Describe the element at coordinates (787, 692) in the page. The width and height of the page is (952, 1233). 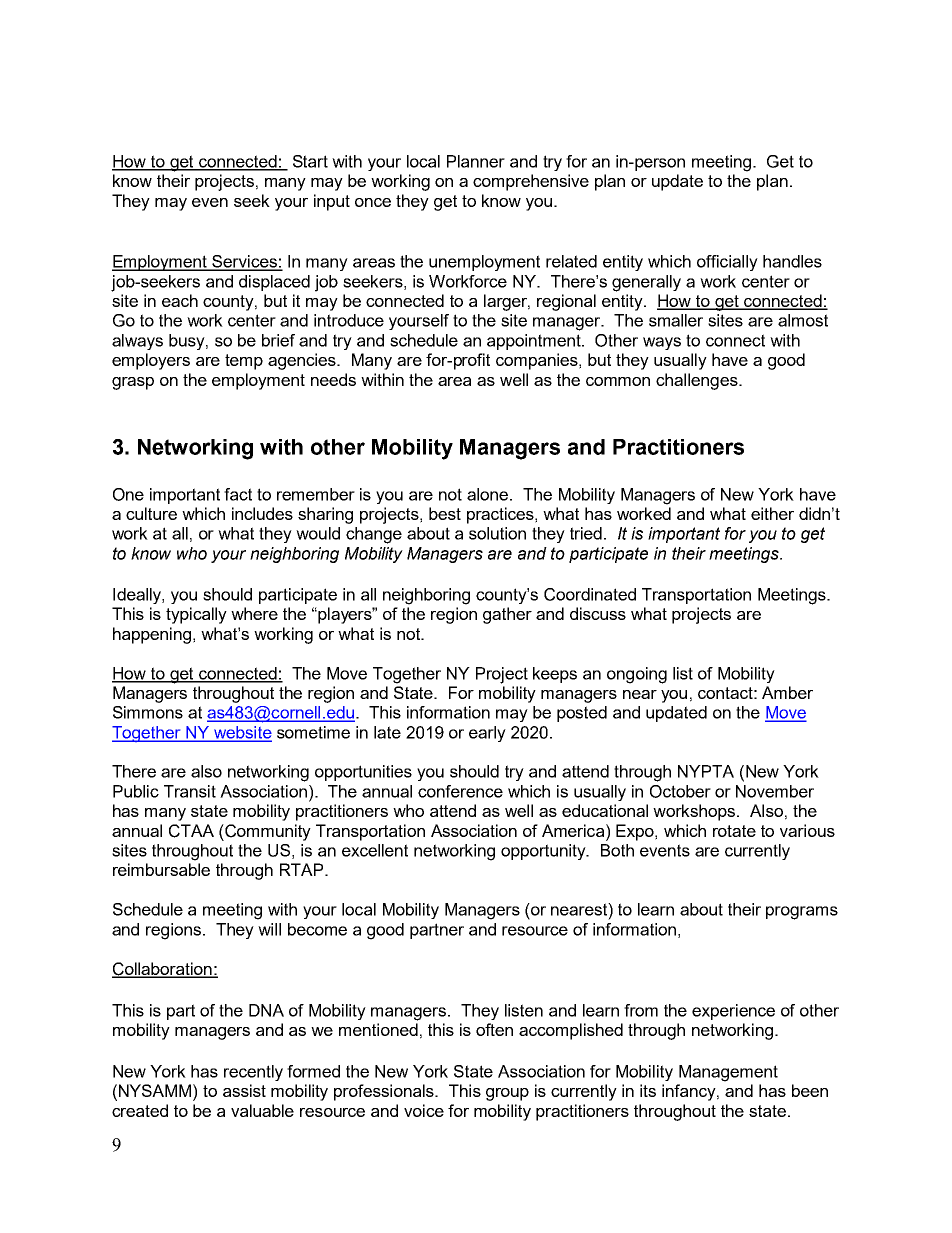
I see `Amber` at that location.
